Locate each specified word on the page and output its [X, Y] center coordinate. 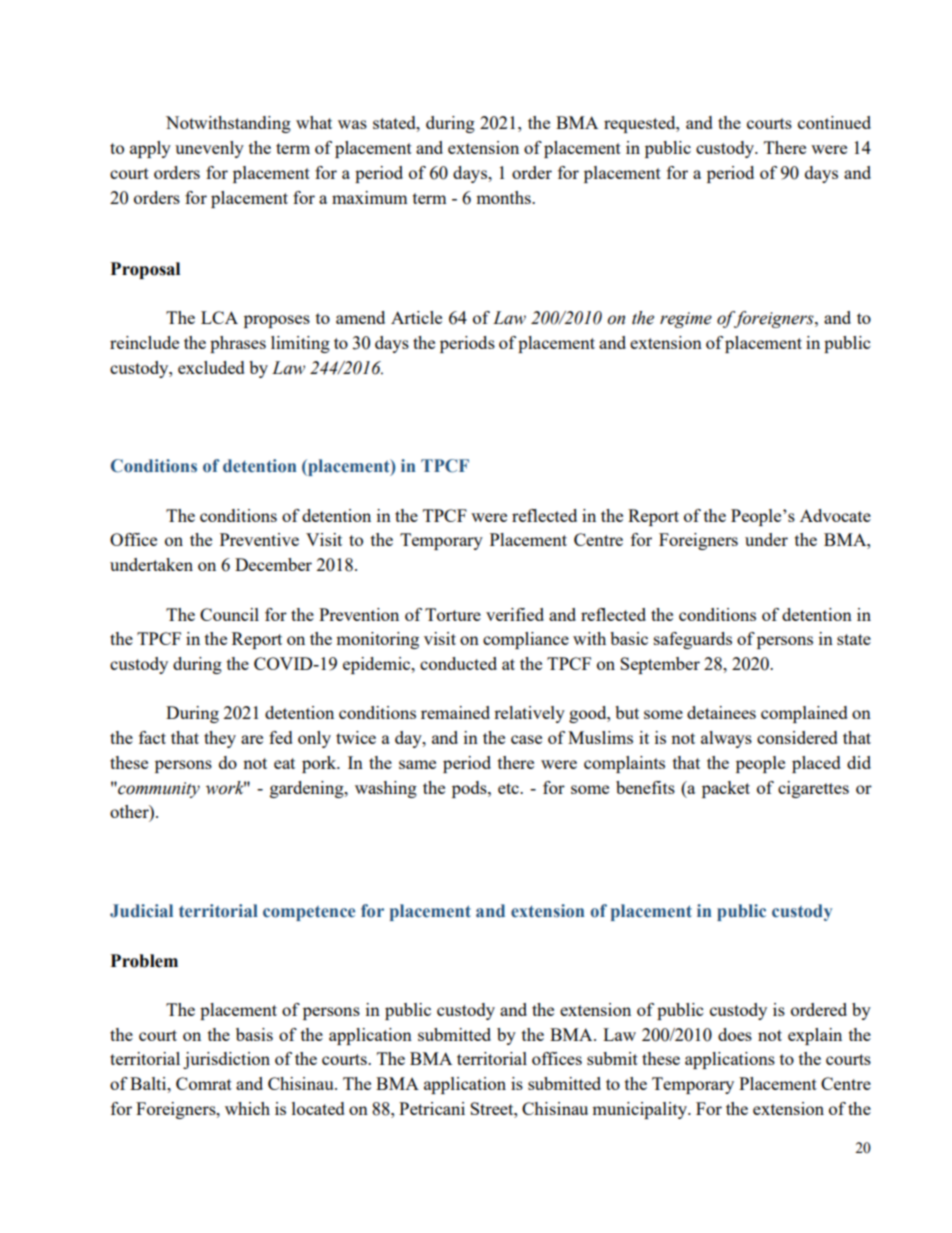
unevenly [209, 149]
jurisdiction [226, 1060]
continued [834, 122]
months [504, 197]
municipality [640, 1110]
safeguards [693, 640]
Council [229, 614]
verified [515, 614]
